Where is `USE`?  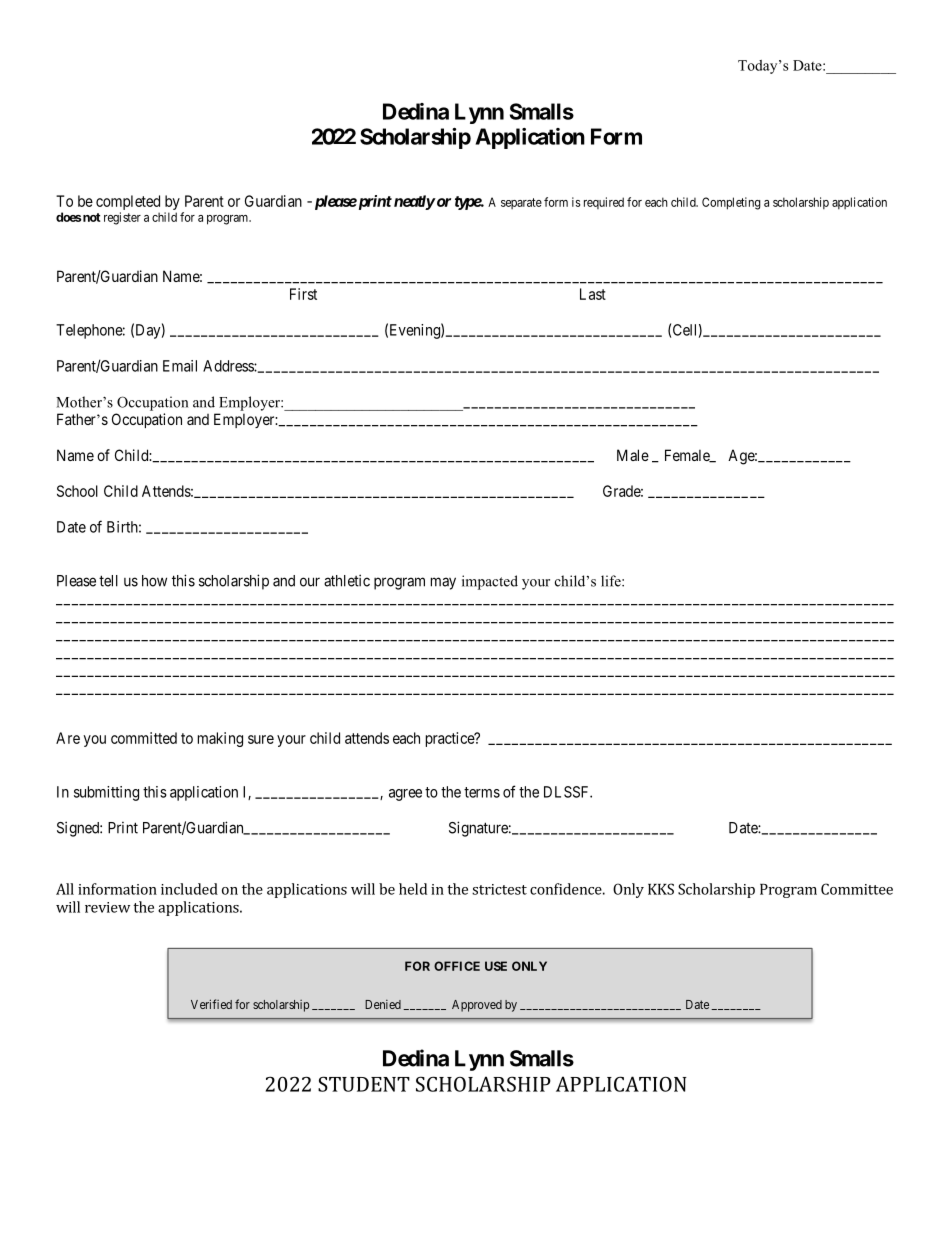 USE is located at coordinates (496, 966).
